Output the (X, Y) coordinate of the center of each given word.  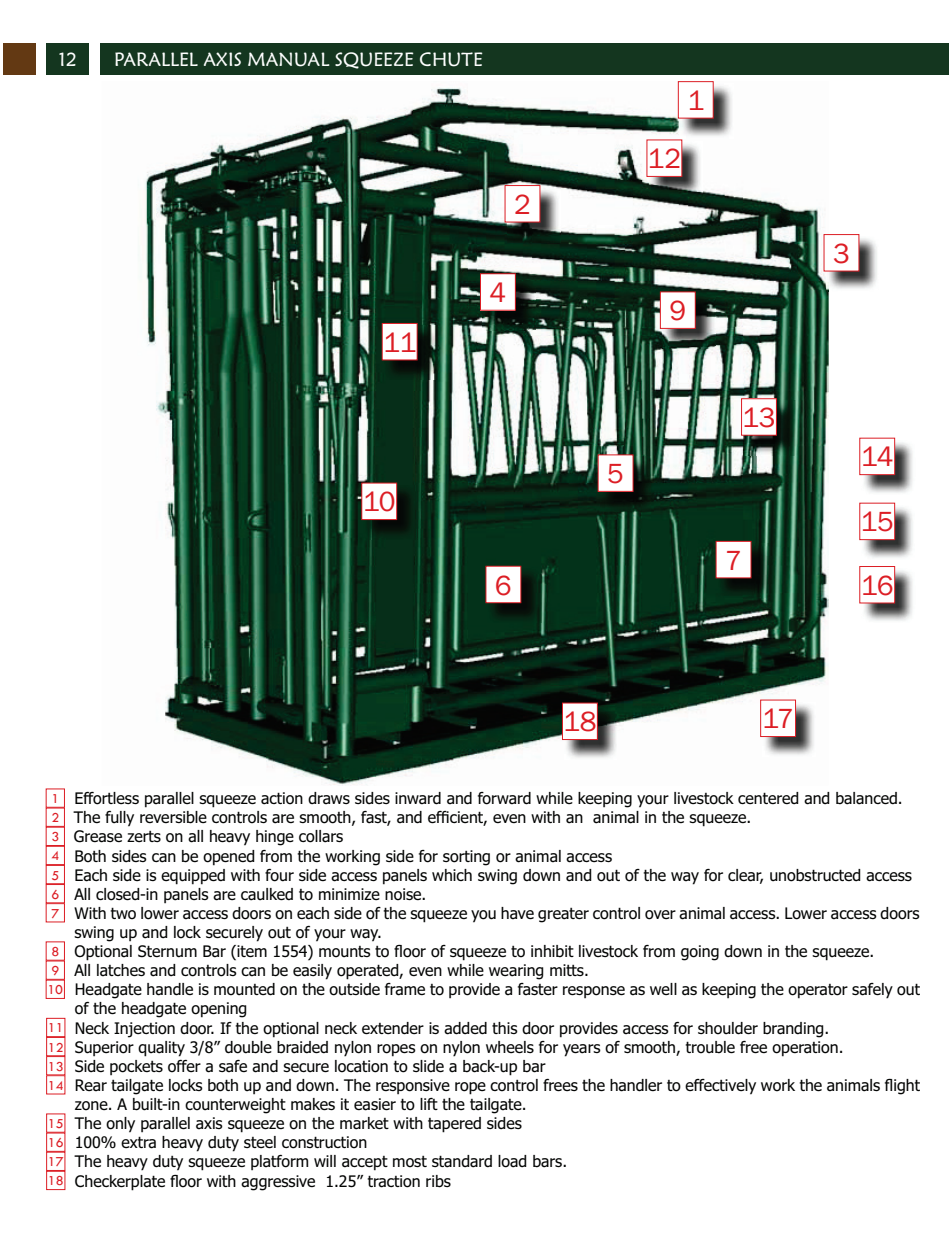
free (753, 1047)
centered (768, 798)
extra (138, 1142)
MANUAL (288, 59)
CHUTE (451, 59)
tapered (454, 1125)
